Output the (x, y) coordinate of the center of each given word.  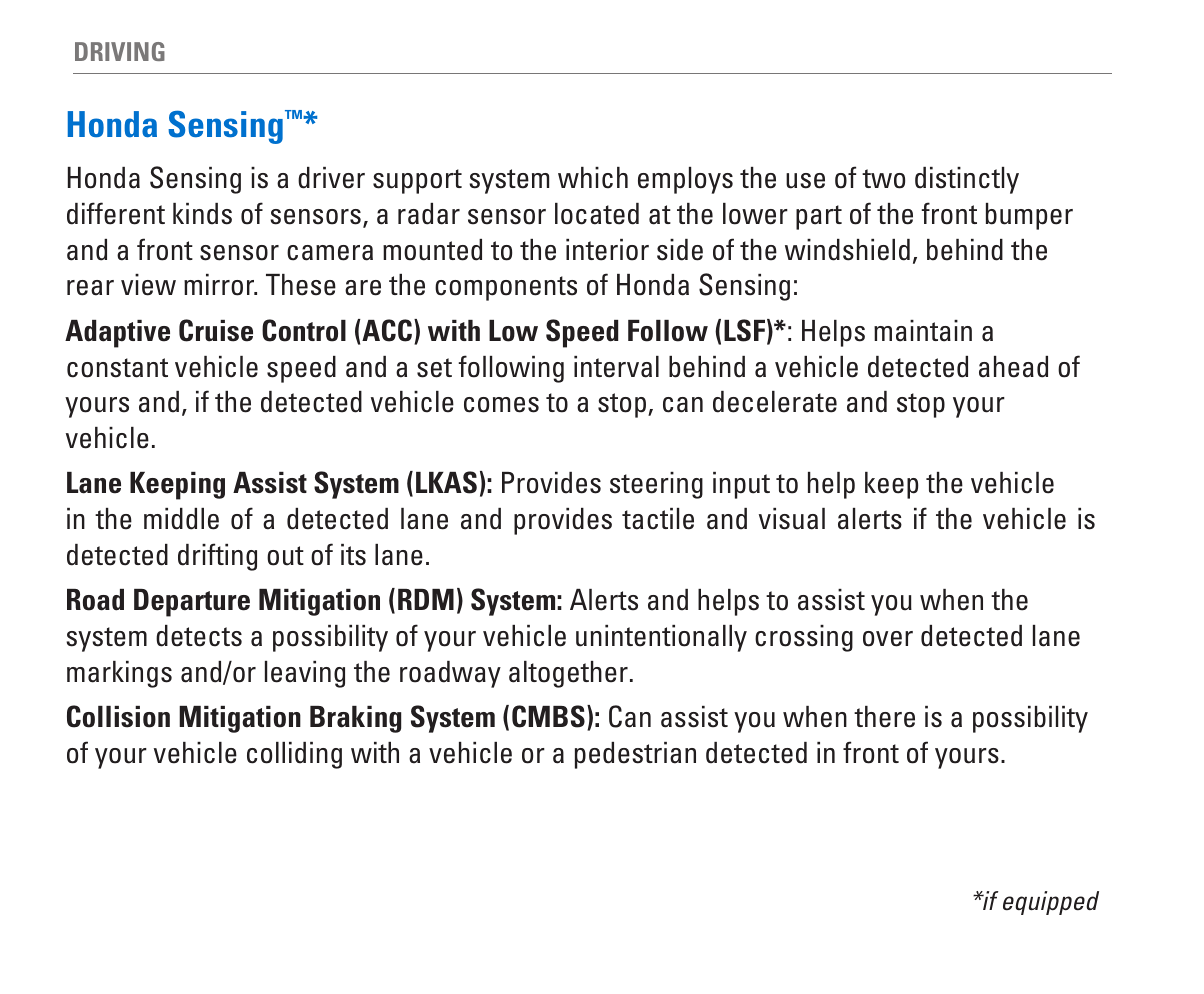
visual (792, 519)
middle (181, 519)
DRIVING (120, 51)
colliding (294, 755)
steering (656, 485)
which (593, 178)
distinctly (967, 180)
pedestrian (635, 755)
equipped (1051, 903)
